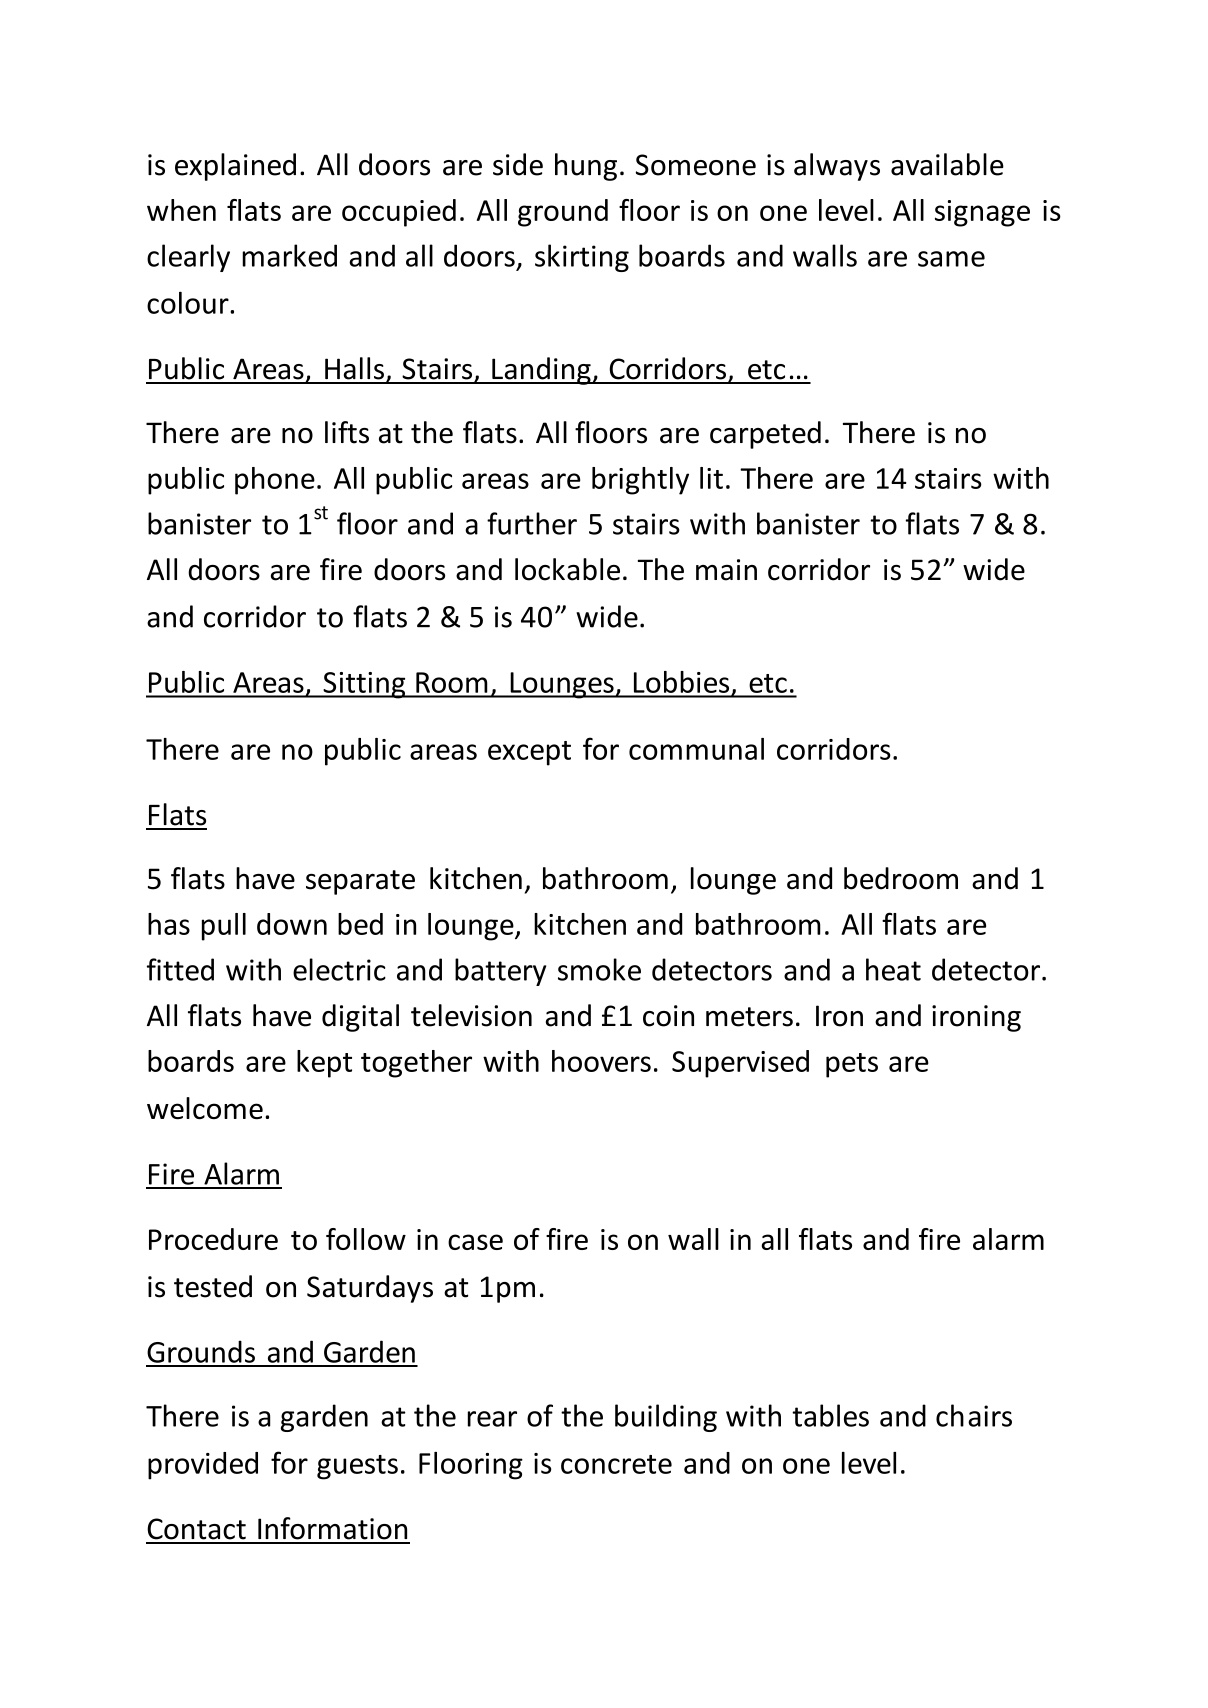  What do you see at coordinates (893, 969) in the screenshot?
I see `heat` at bounding box center [893, 969].
